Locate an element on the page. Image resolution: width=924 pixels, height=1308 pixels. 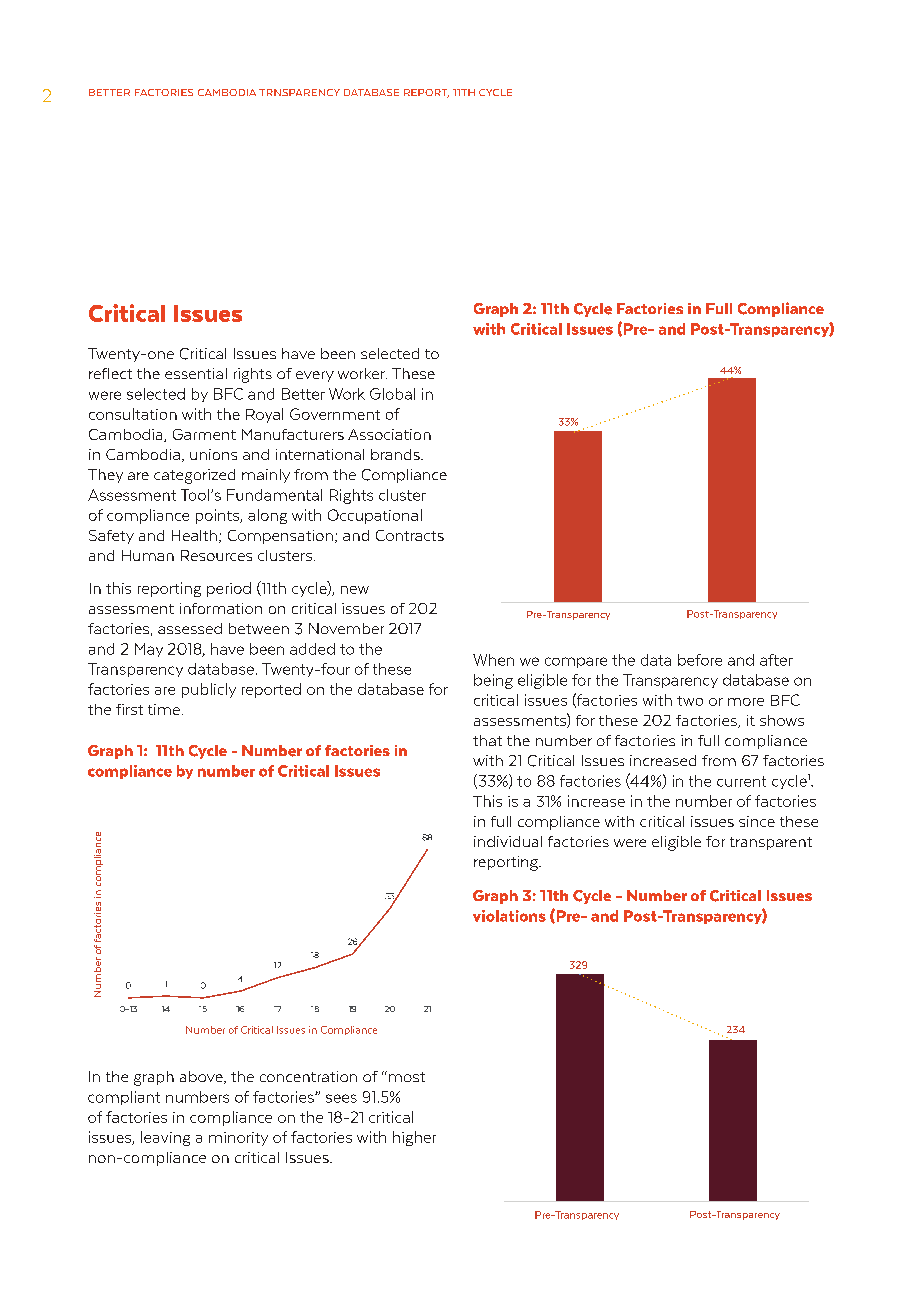
individual is located at coordinates (508, 841).
